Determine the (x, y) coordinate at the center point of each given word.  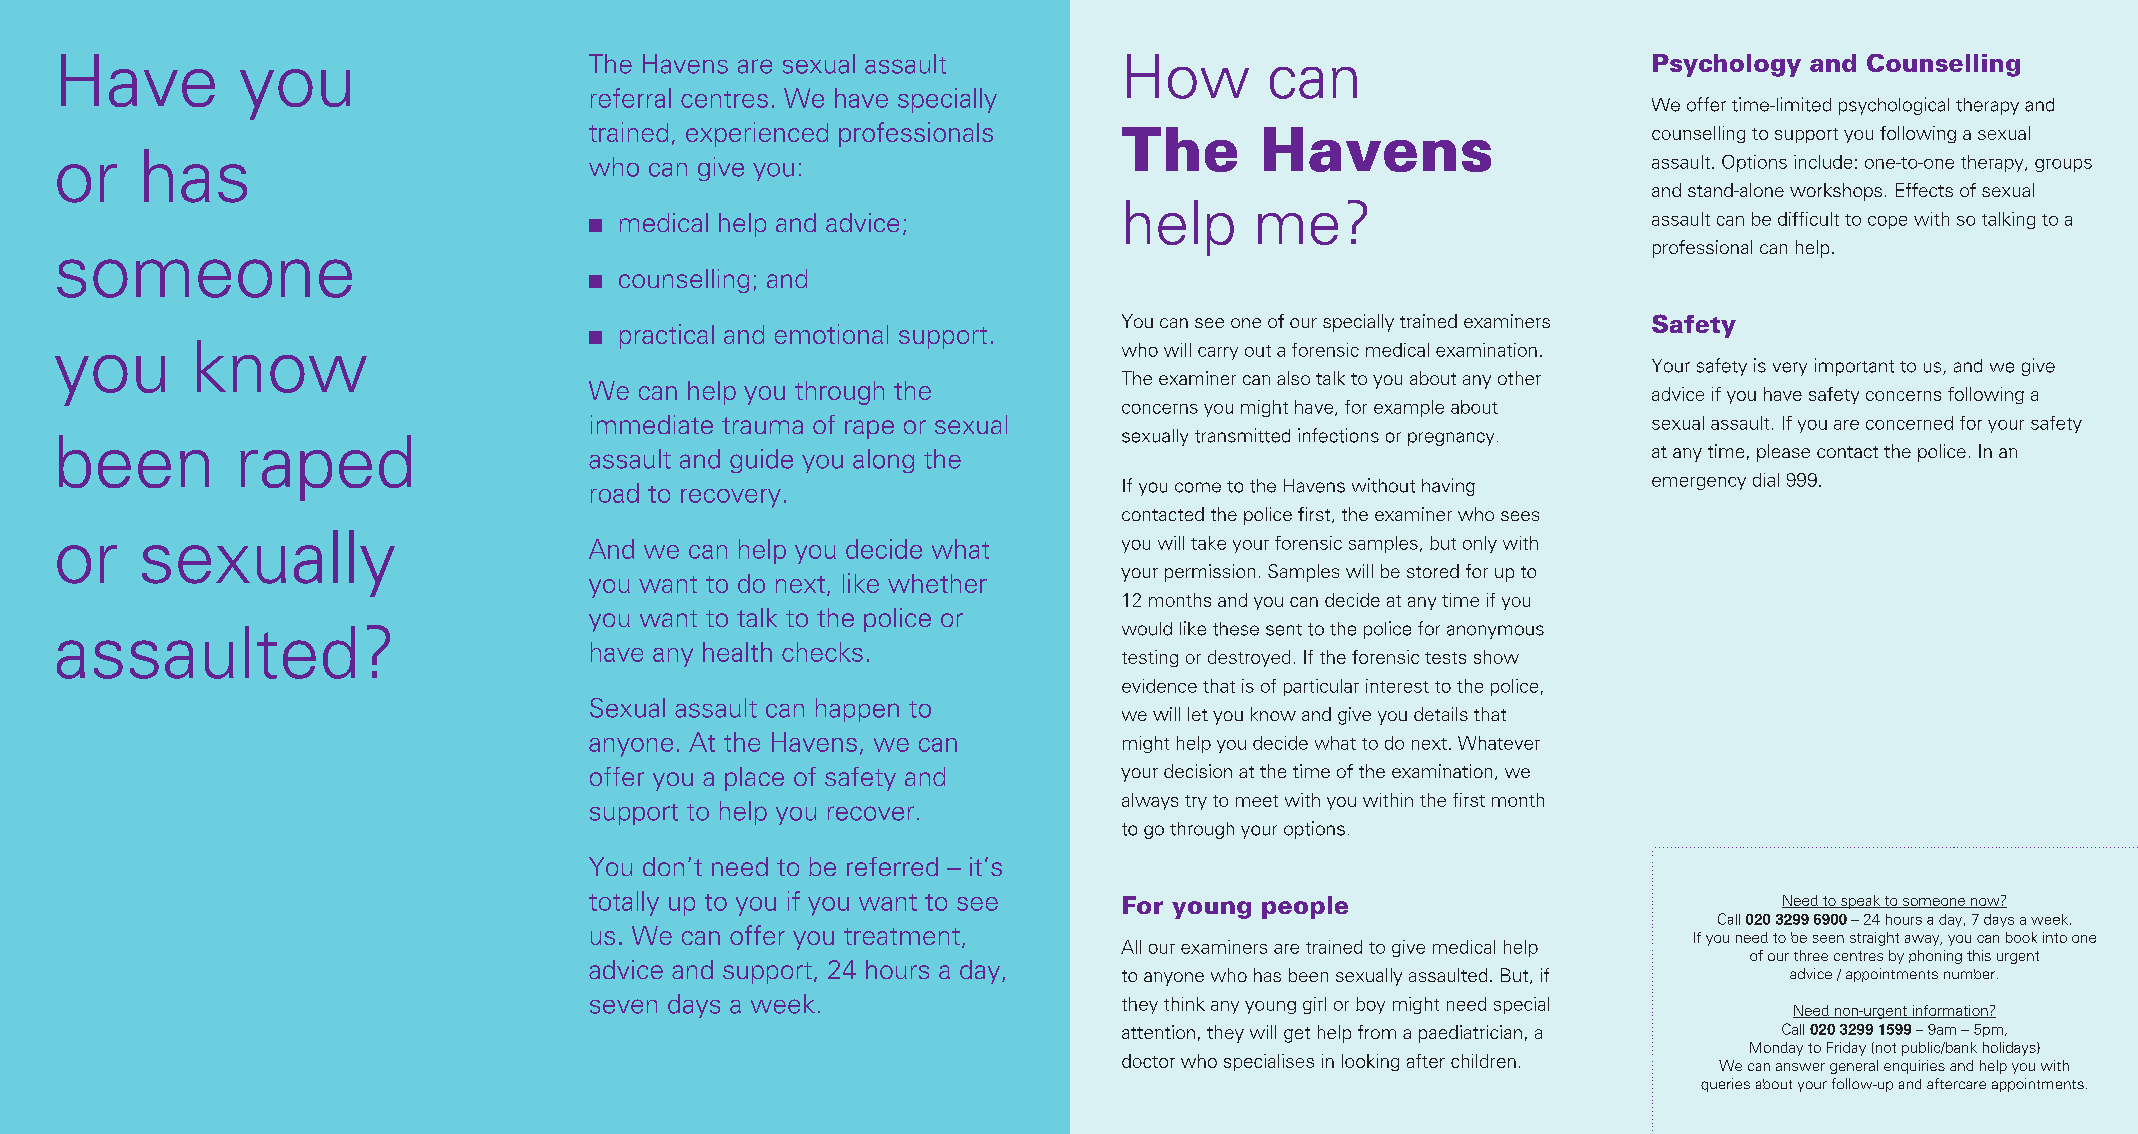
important (1854, 367)
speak (1861, 902)
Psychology (1727, 65)
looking (1370, 1062)
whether (937, 583)
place (754, 779)
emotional (831, 334)
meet (1257, 801)
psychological (1894, 106)
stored (1433, 571)
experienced (757, 134)
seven (623, 1006)
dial (1766, 480)
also (1293, 378)
